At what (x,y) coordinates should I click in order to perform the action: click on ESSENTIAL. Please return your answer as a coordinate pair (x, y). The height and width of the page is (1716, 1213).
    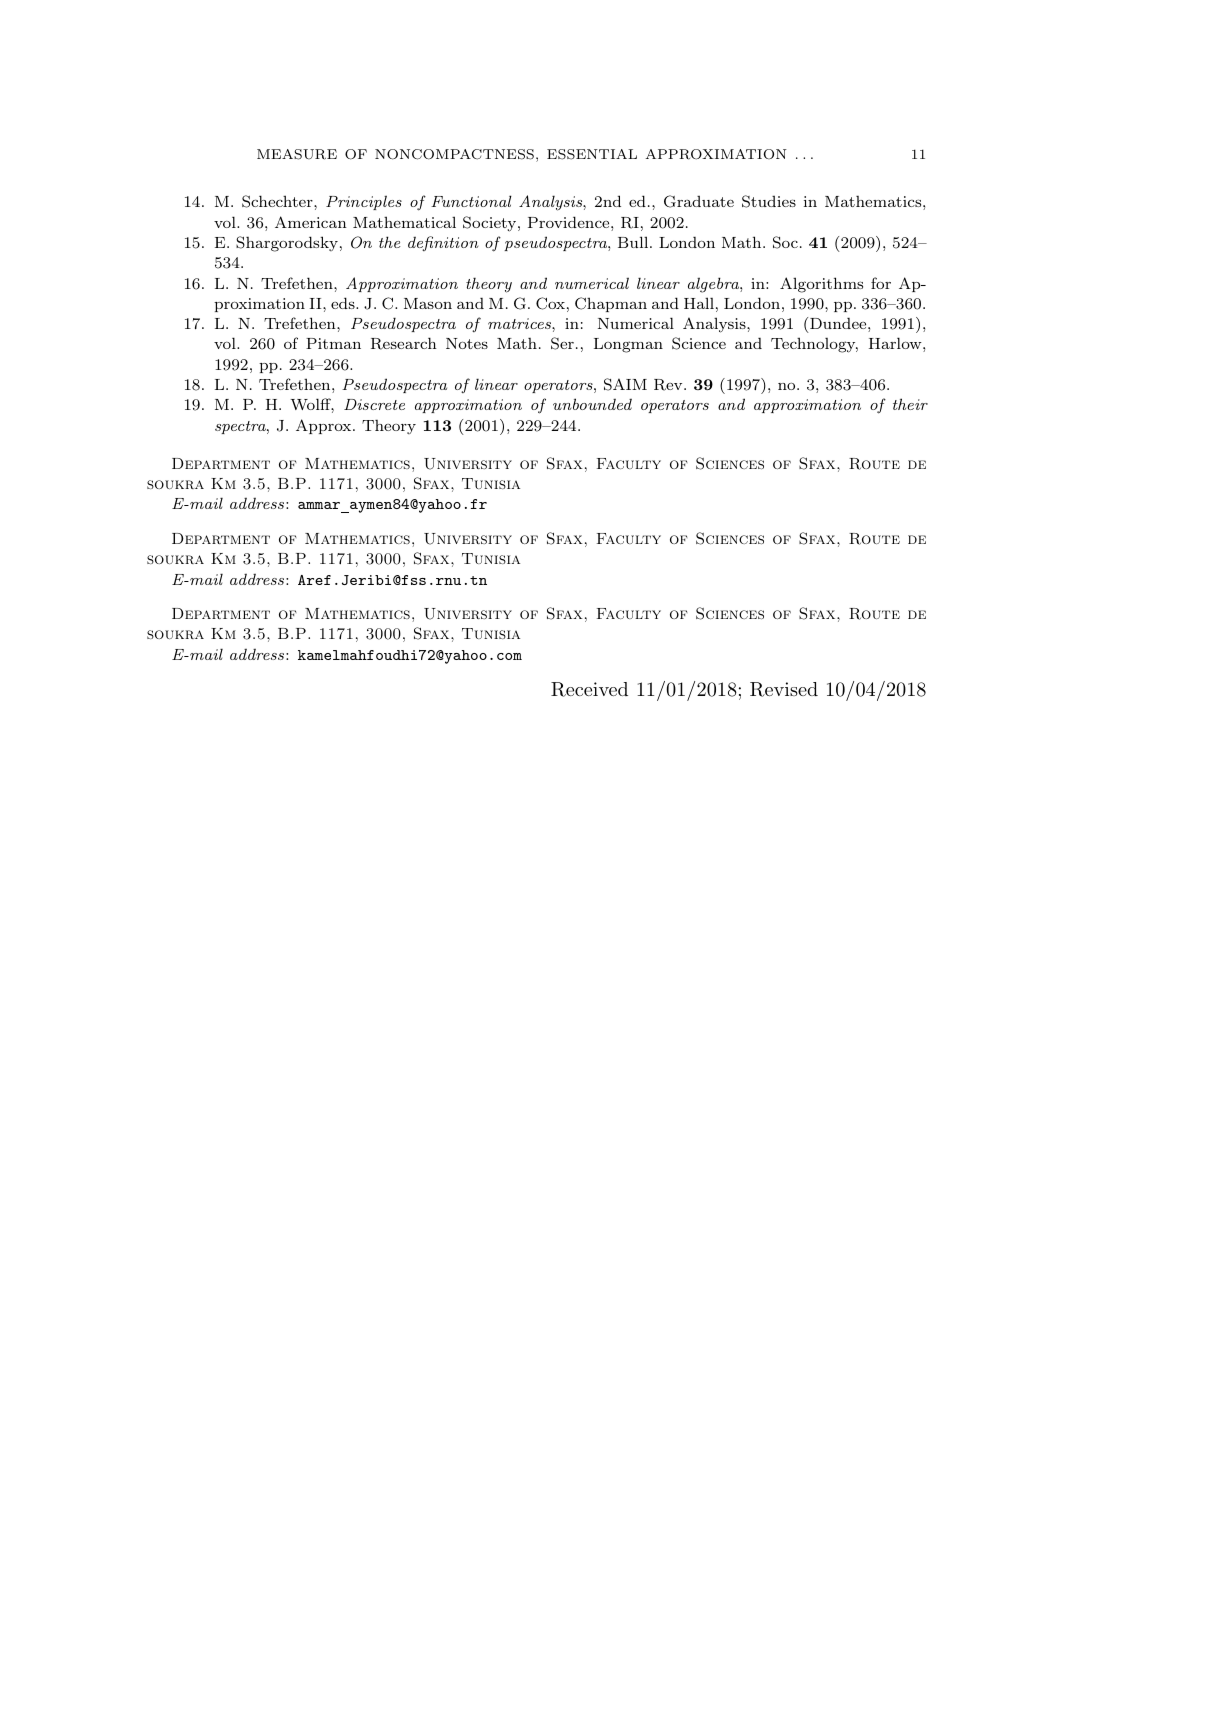
    Looking at the image, I should click on (592, 154).
